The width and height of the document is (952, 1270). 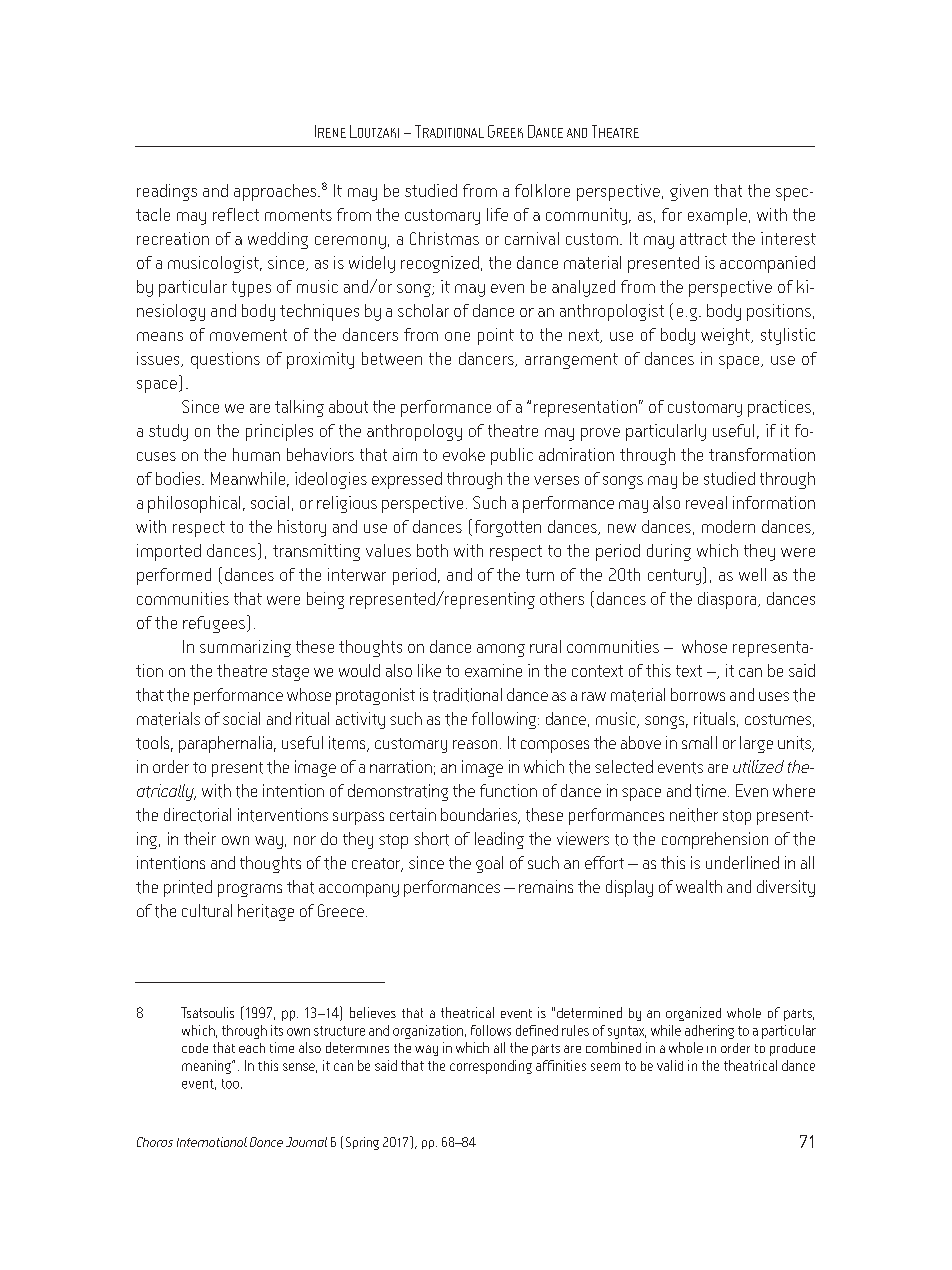 What do you see at coordinates (266, 912) in the document?
I see `heritage` at bounding box center [266, 912].
